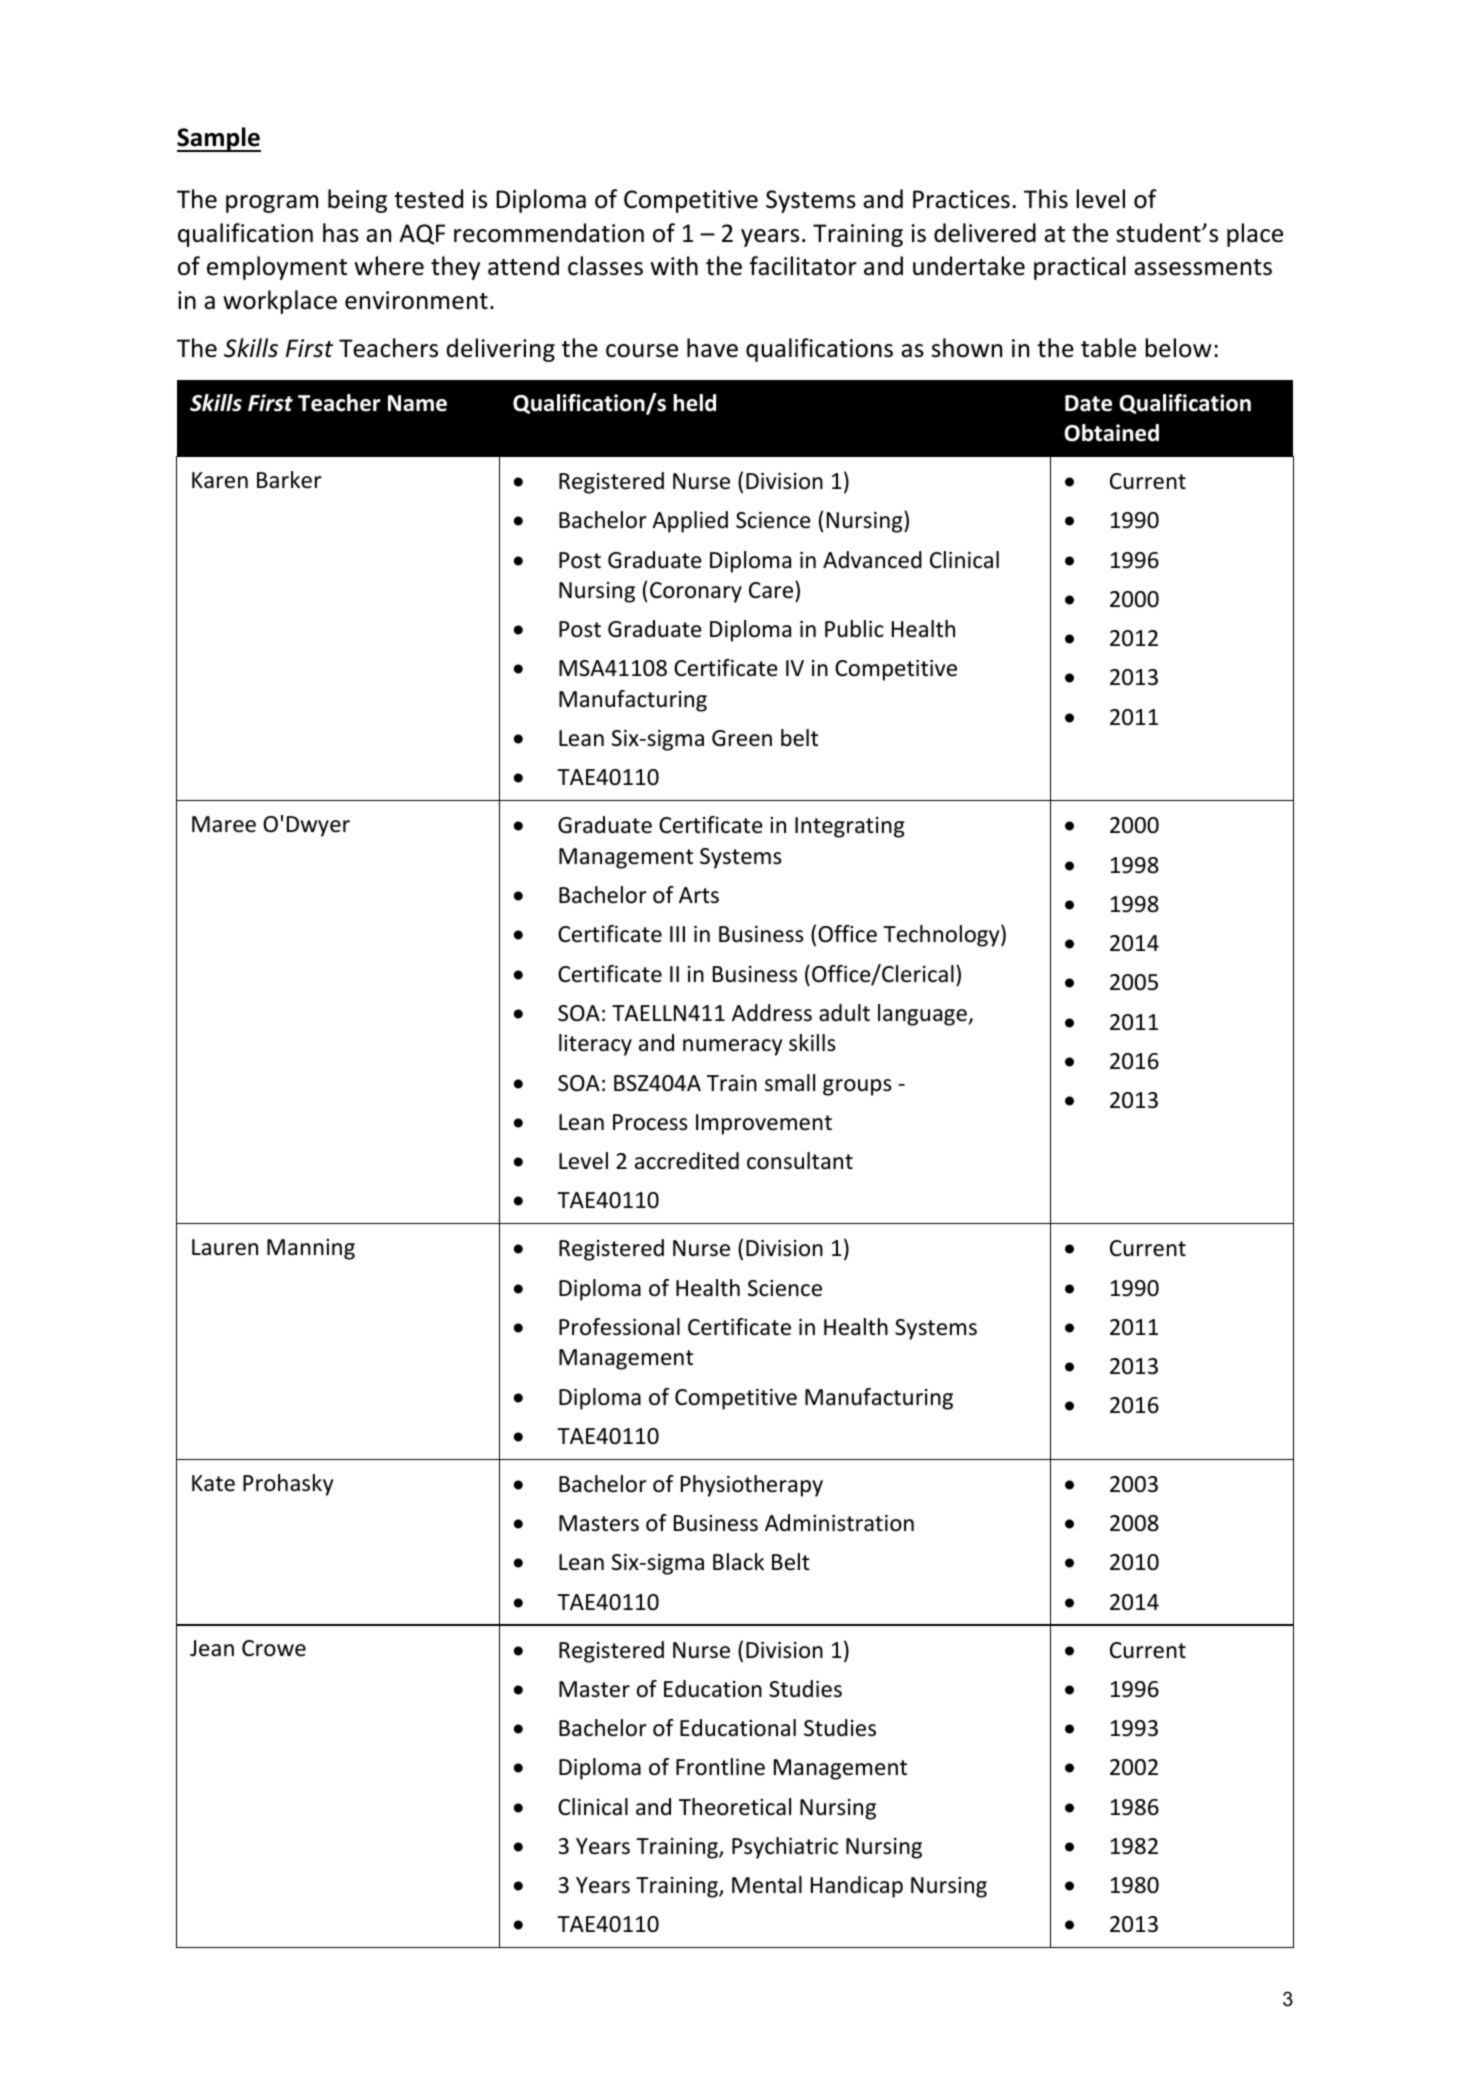 This document has width=1484, height=2100. What do you see at coordinates (742, 738) in the document?
I see `Green` at bounding box center [742, 738].
